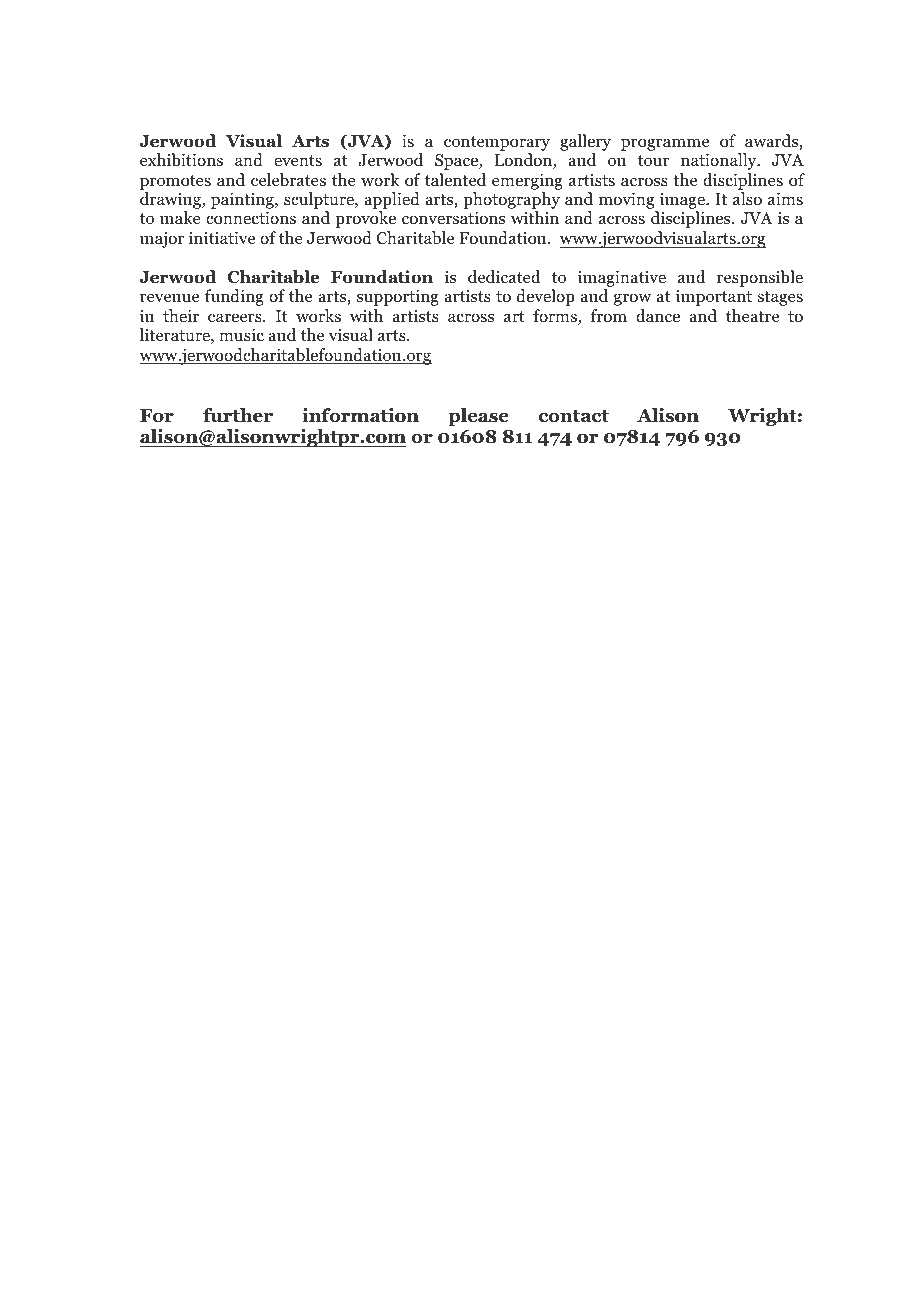 The width and height of the screenshot is (924, 1308). Describe the element at coordinates (682, 202) in the screenshot. I see `image` at that location.
